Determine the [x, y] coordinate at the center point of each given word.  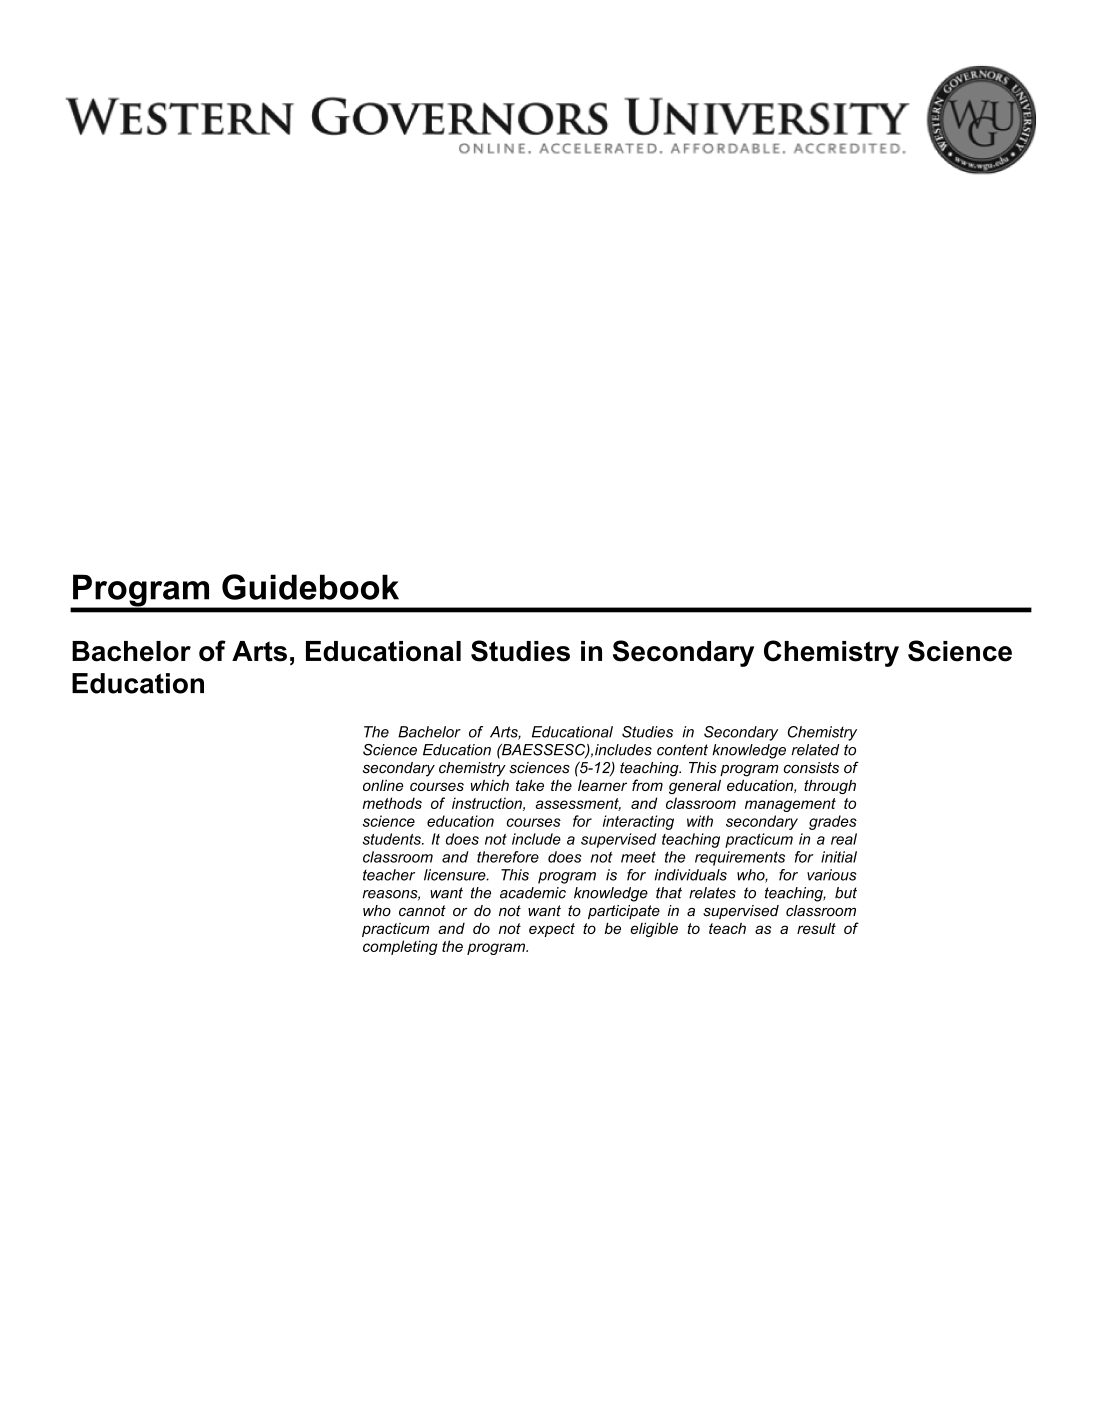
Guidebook [310, 587]
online [383, 785]
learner [602, 785]
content [682, 750]
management [790, 805]
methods [392, 803]
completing [400, 947]
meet [638, 857]
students [393, 839]
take [530, 785]
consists [811, 768]
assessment [578, 804]
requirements [740, 858]
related [815, 750]
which [490, 785]
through [830, 787]
